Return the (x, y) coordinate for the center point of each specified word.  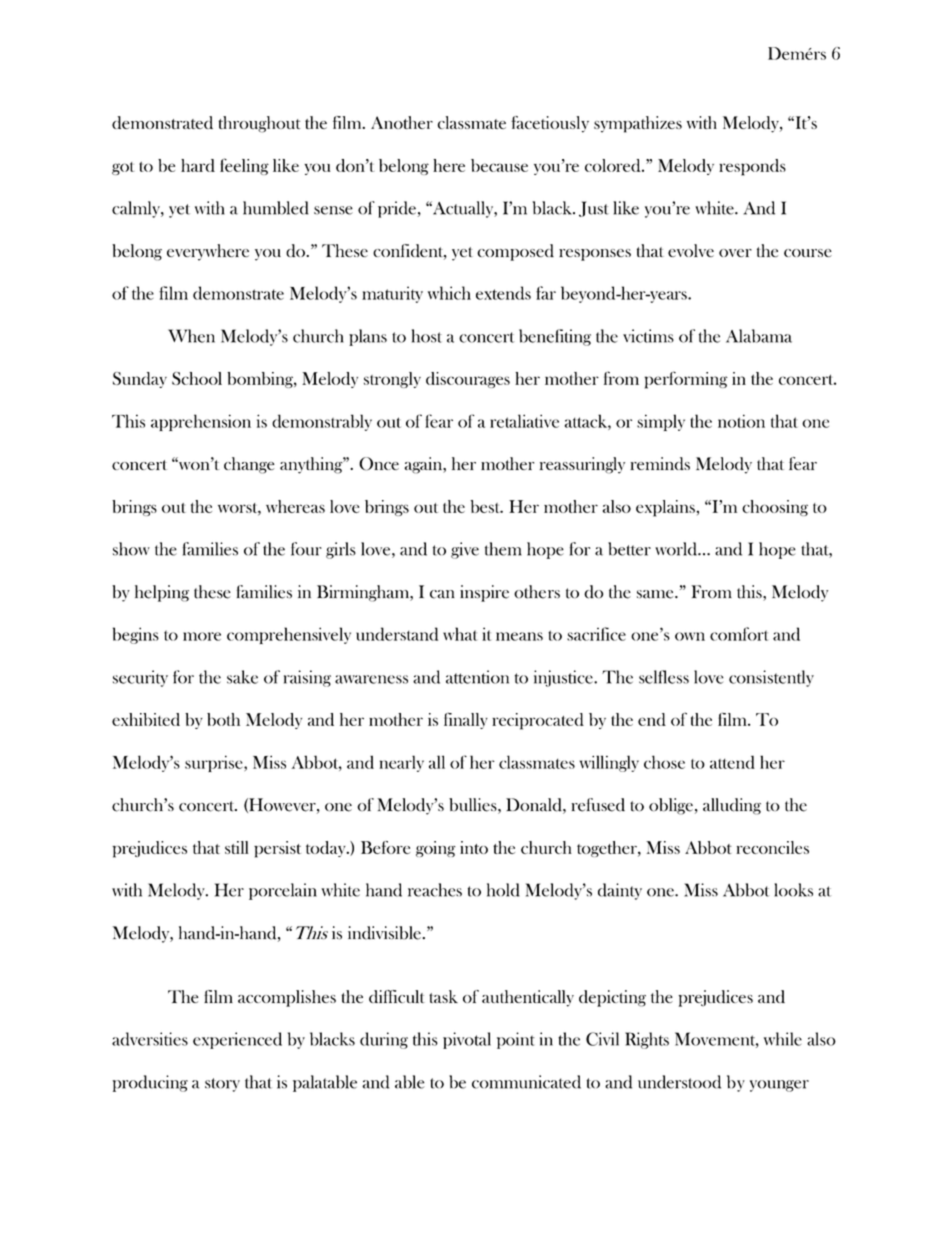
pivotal (467, 1040)
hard (198, 165)
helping (162, 593)
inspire (484, 593)
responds (752, 167)
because (499, 165)
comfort (739, 634)
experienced (237, 1040)
